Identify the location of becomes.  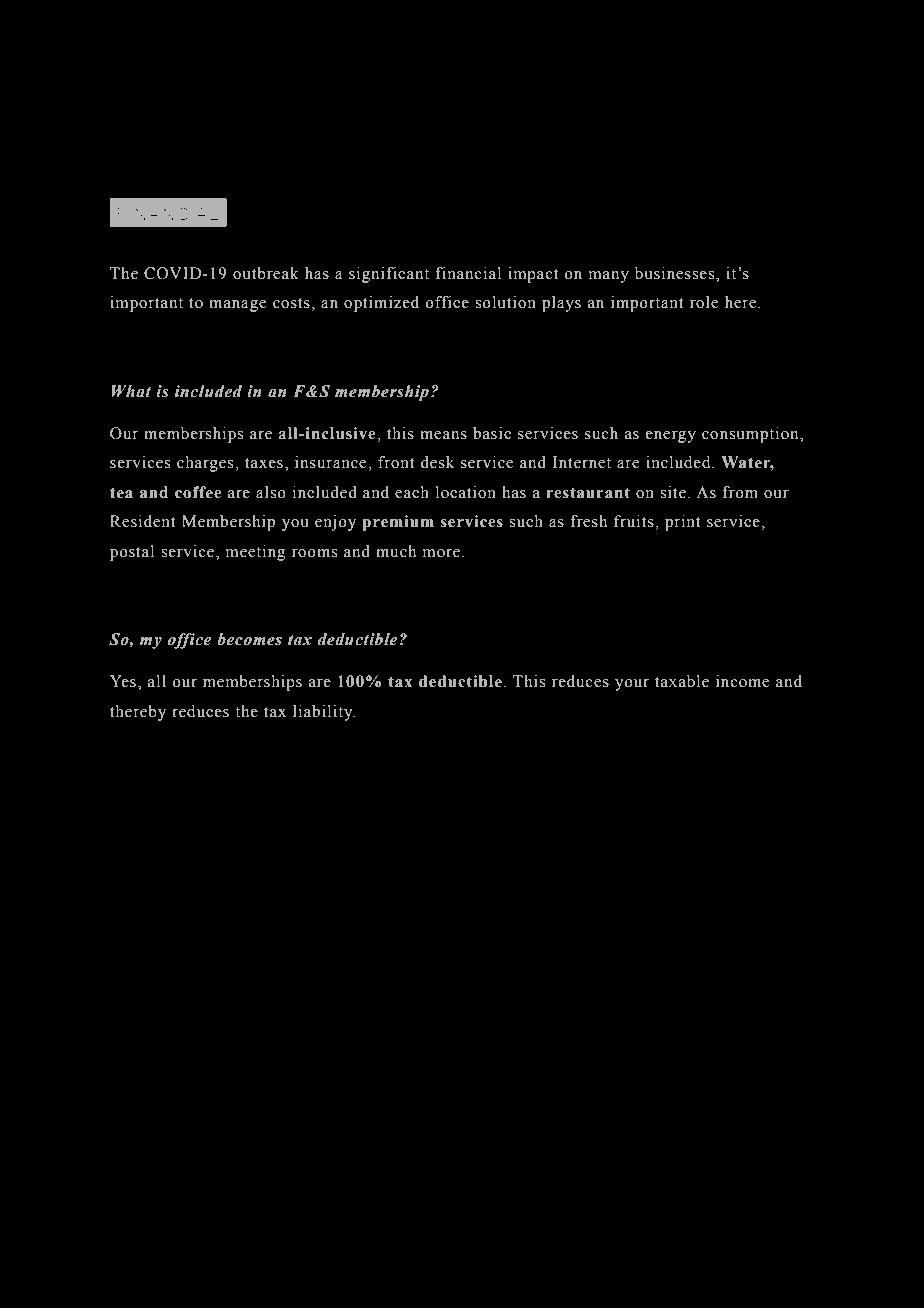
(249, 639).
